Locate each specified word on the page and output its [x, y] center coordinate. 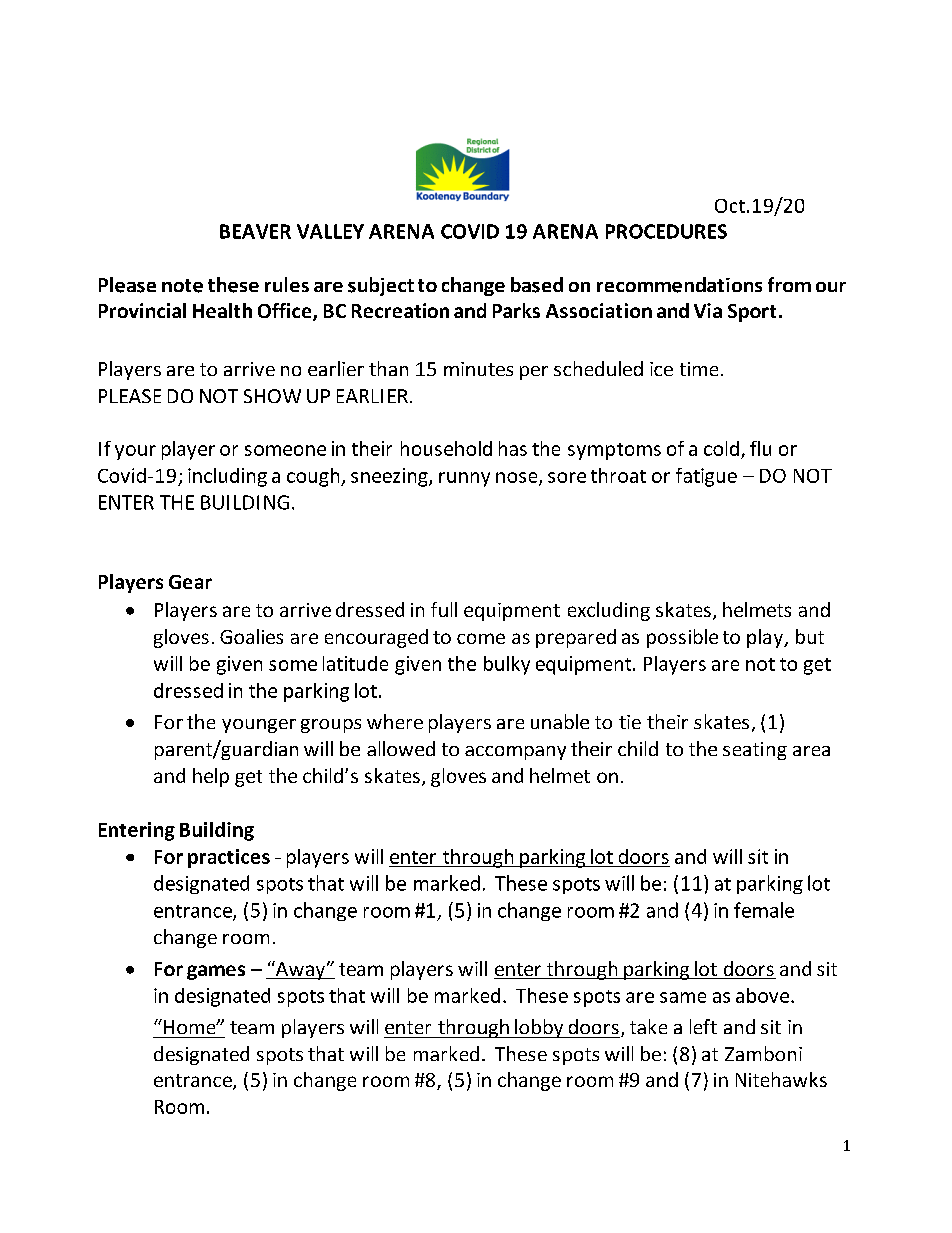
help [211, 777]
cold [721, 448]
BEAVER [255, 231]
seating [755, 751]
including [227, 477]
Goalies [251, 636]
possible [682, 638]
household [446, 448]
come [481, 638]
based [537, 285]
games [216, 972]
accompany [515, 753]
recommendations [679, 285]
